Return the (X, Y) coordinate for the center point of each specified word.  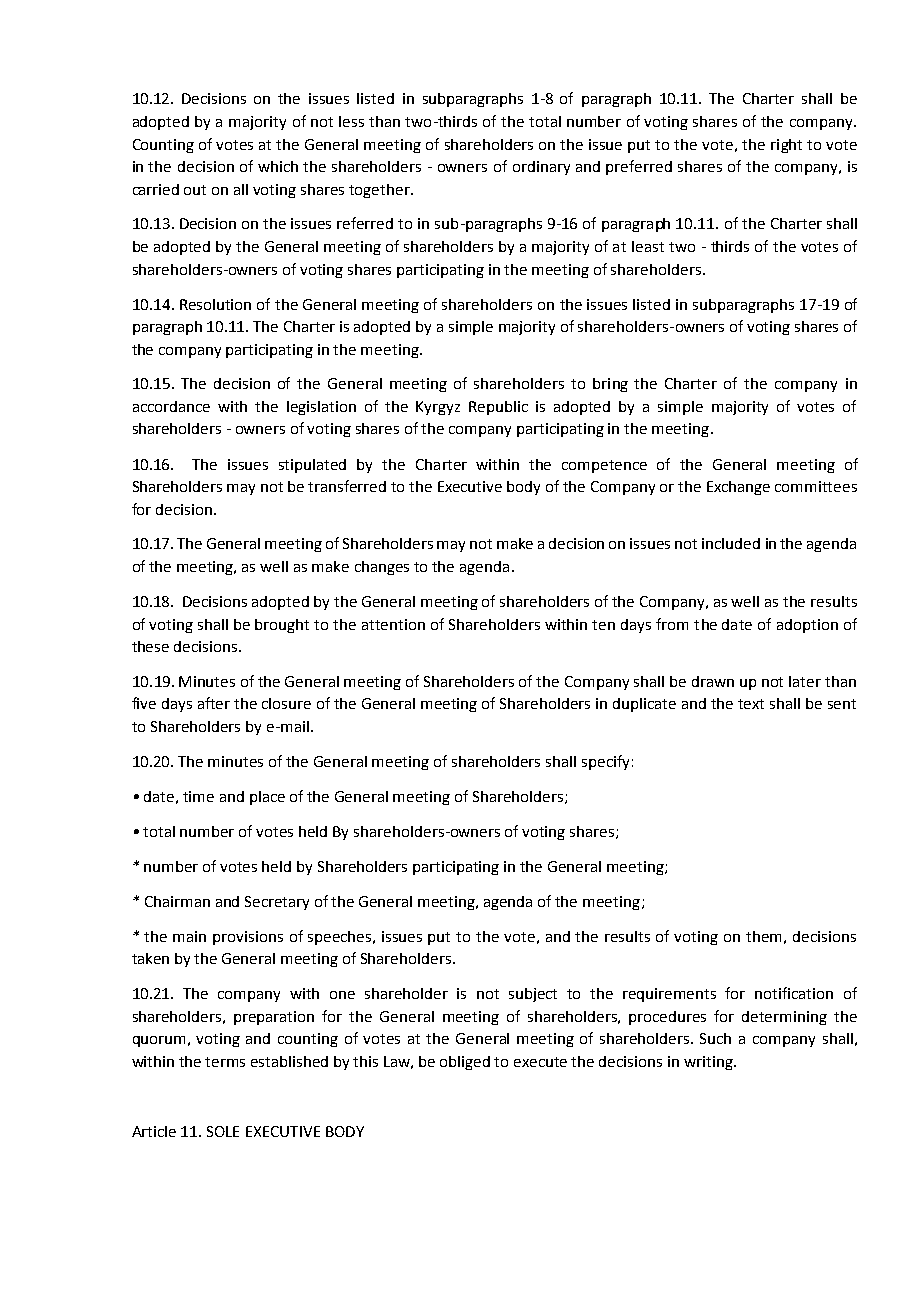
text (751, 704)
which (278, 166)
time (198, 796)
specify (605, 762)
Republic (498, 408)
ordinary (541, 168)
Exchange (738, 488)
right (786, 146)
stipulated (312, 466)
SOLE (223, 1131)
